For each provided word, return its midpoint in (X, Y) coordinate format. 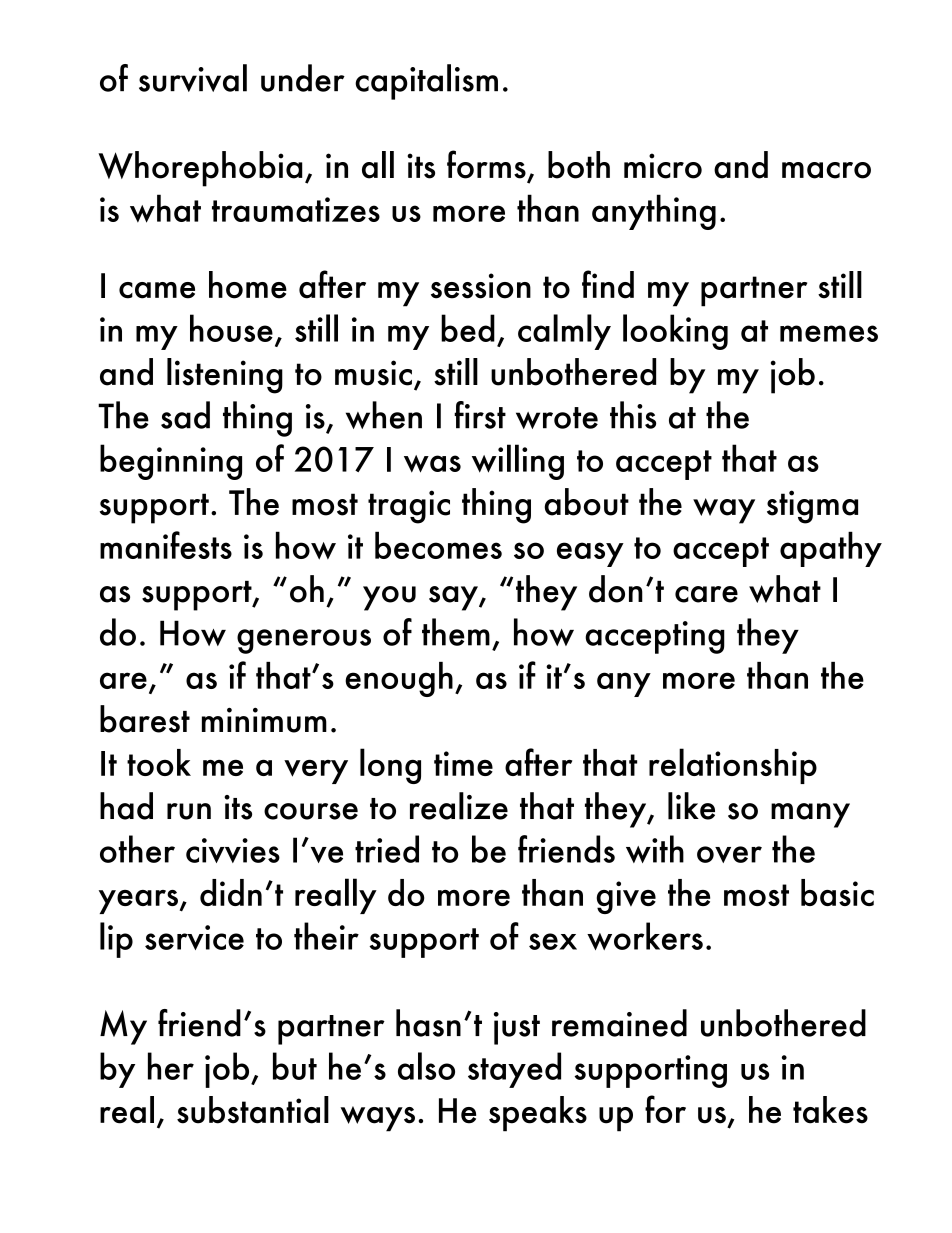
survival (193, 78)
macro (826, 170)
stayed (514, 1070)
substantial (253, 1110)
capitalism (426, 82)
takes (830, 1110)
